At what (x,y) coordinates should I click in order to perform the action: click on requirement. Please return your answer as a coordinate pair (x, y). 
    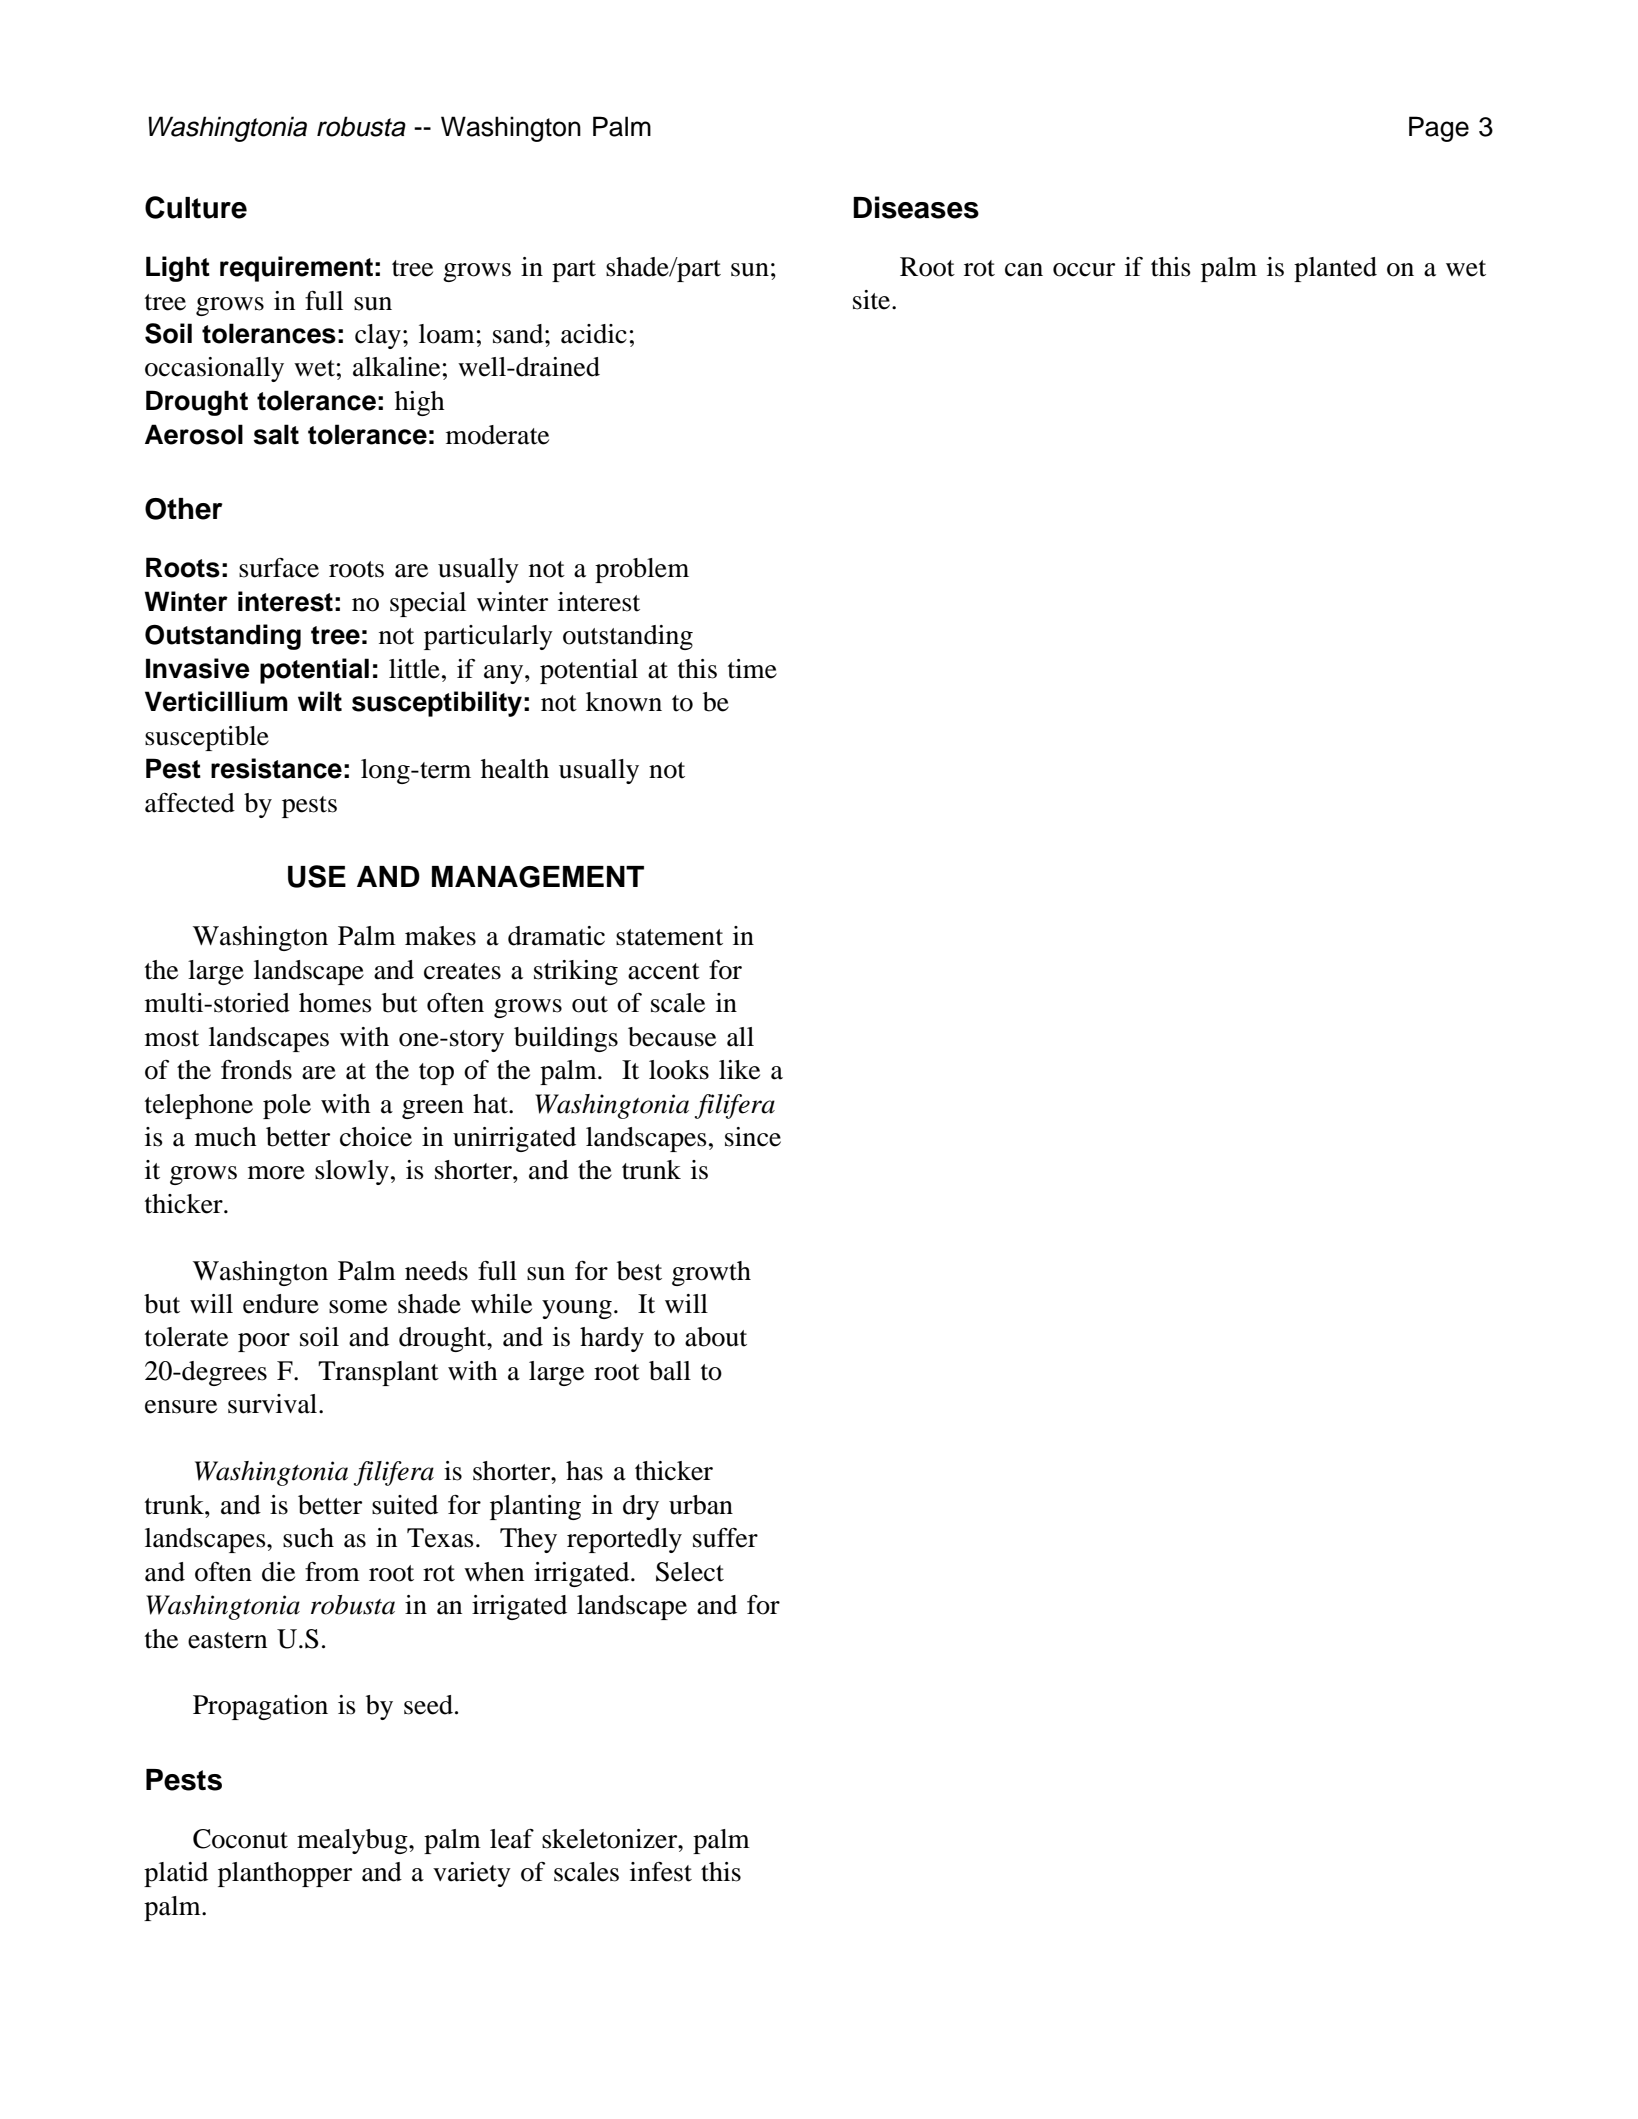
    Looking at the image, I should click on (296, 269).
